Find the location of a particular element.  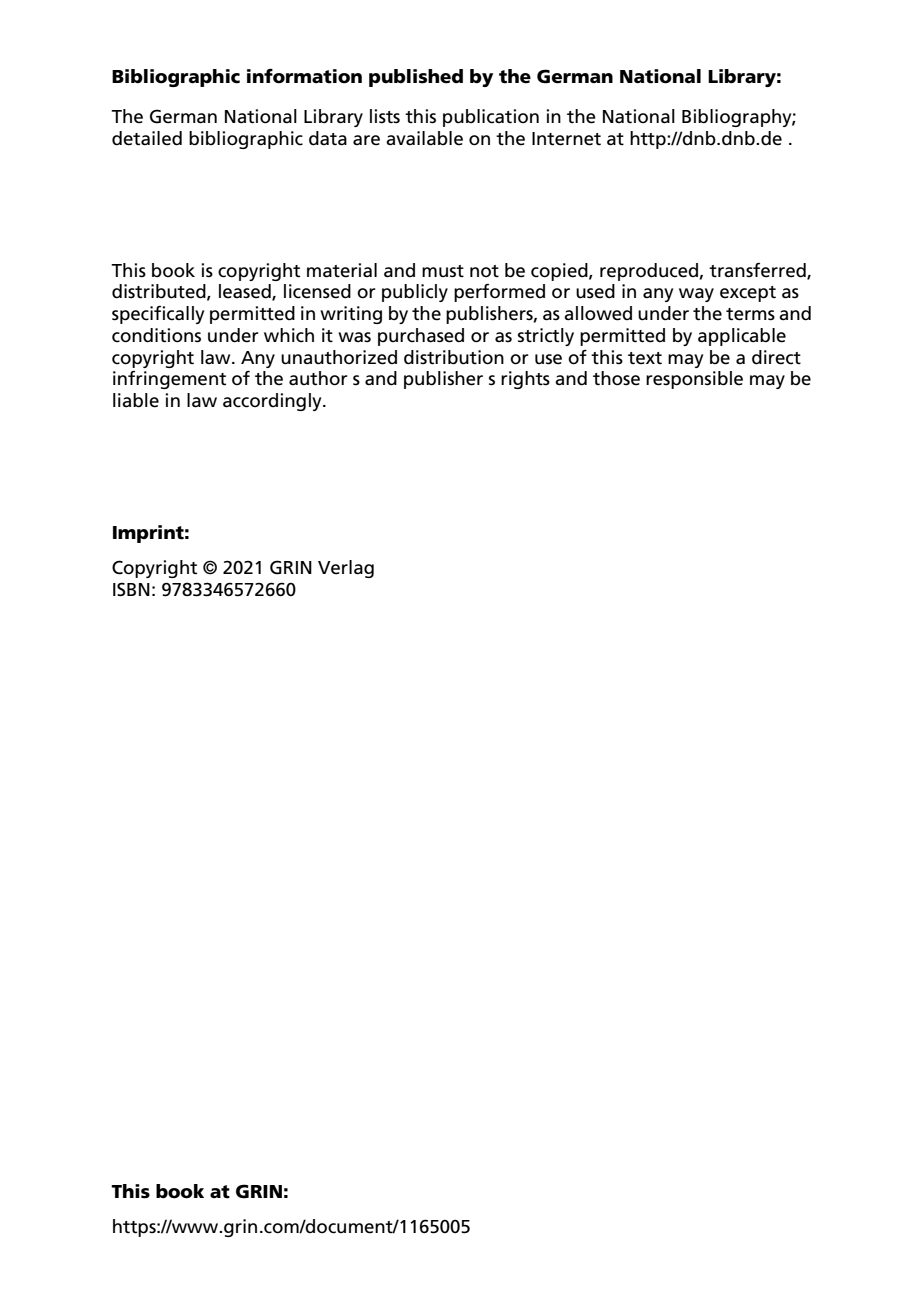

Verlag is located at coordinates (346, 569).
